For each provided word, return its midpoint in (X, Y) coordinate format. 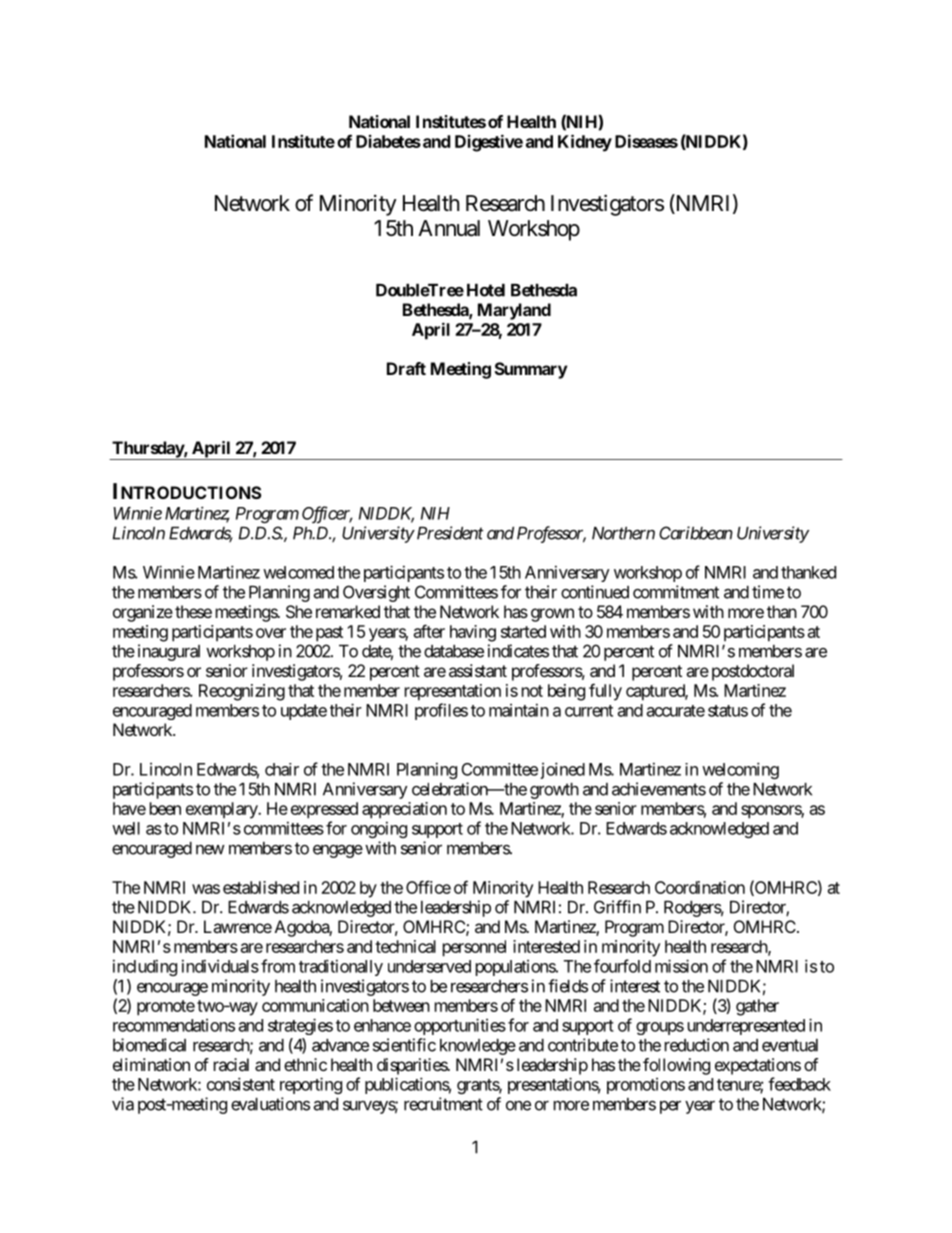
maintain (519, 710)
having (473, 633)
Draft (406, 368)
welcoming (740, 770)
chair (282, 769)
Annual (449, 228)
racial (231, 1064)
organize (143, 613)
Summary (531, 370)
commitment (676, 592)
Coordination (700, 887)
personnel (474, 948)
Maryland (514, 311)
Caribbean (696, 533)
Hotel (486, 290)
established (261, 887)
